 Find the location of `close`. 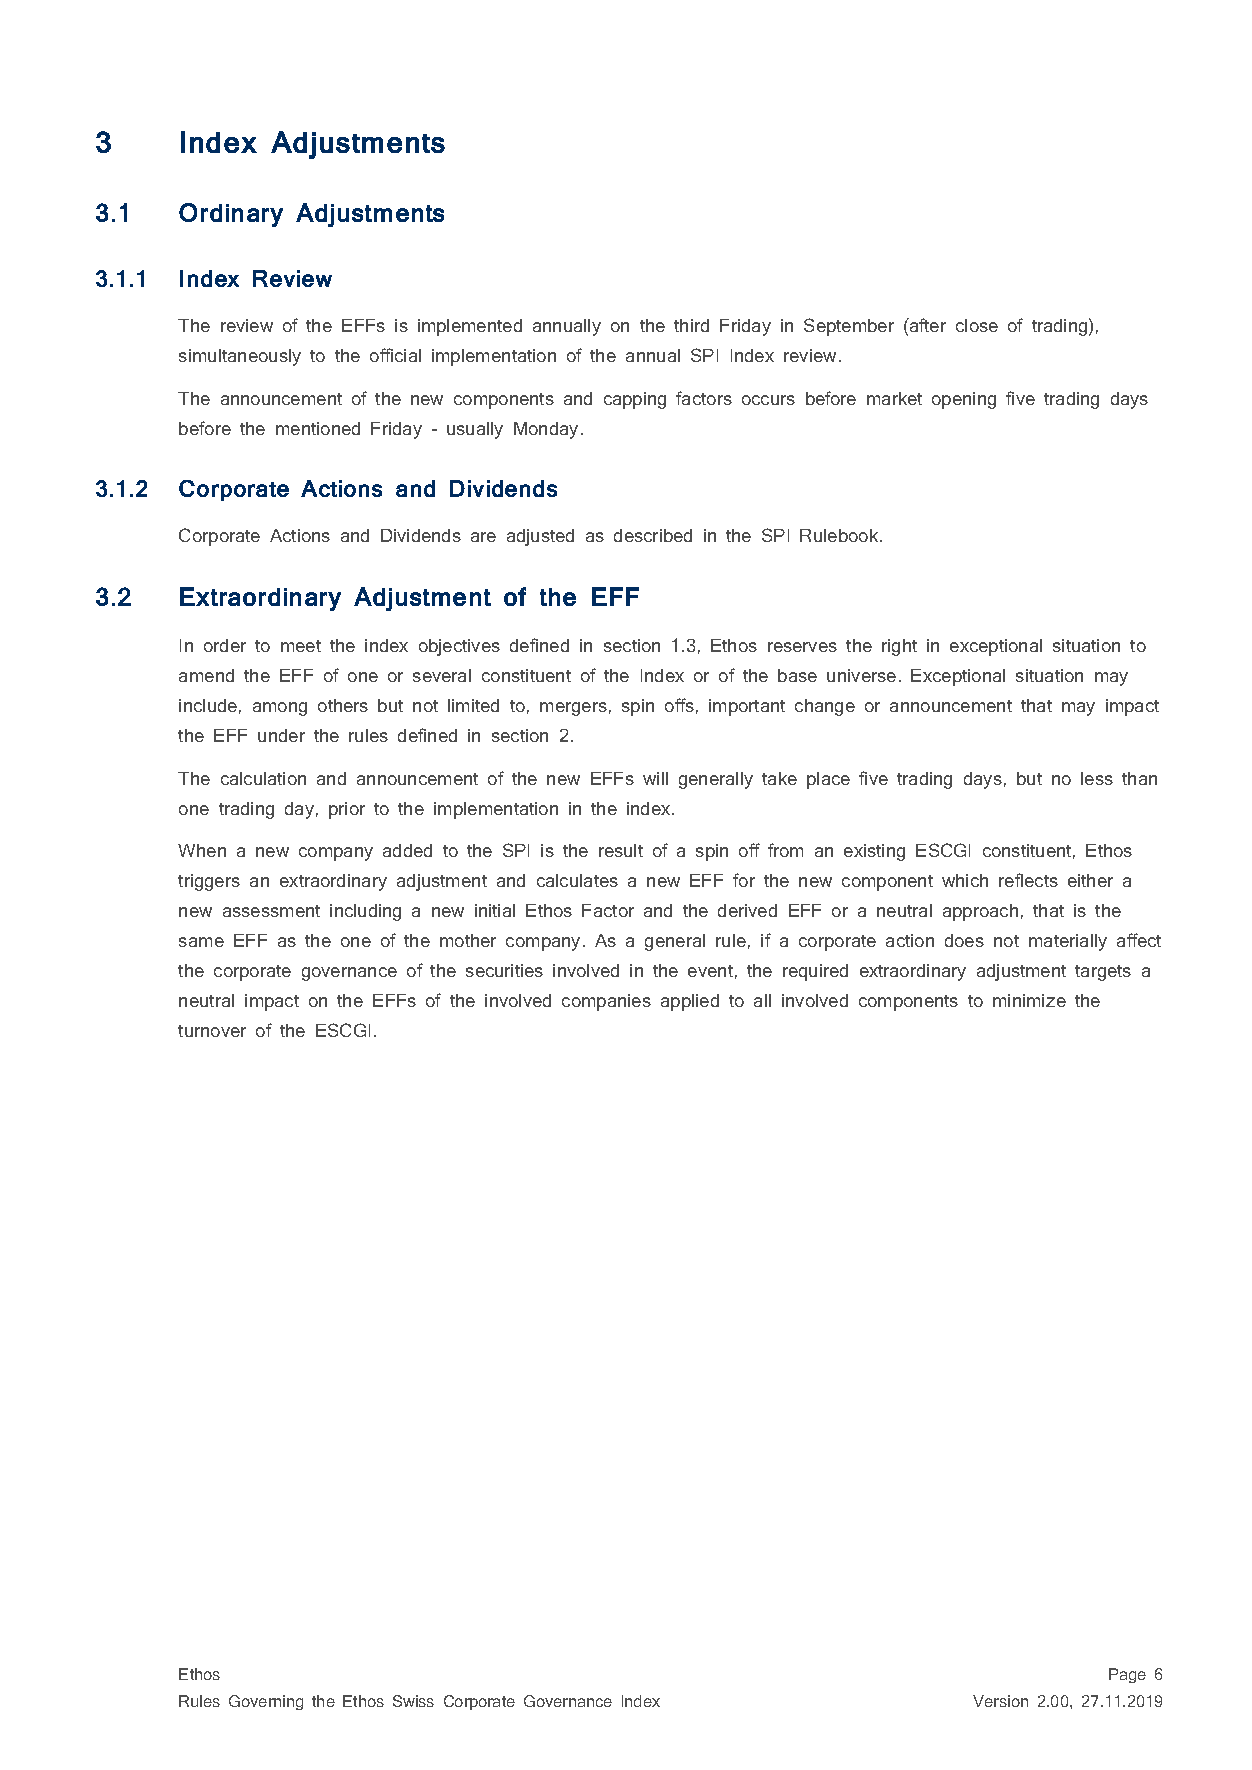

close is located at coordinates (977, 325).
